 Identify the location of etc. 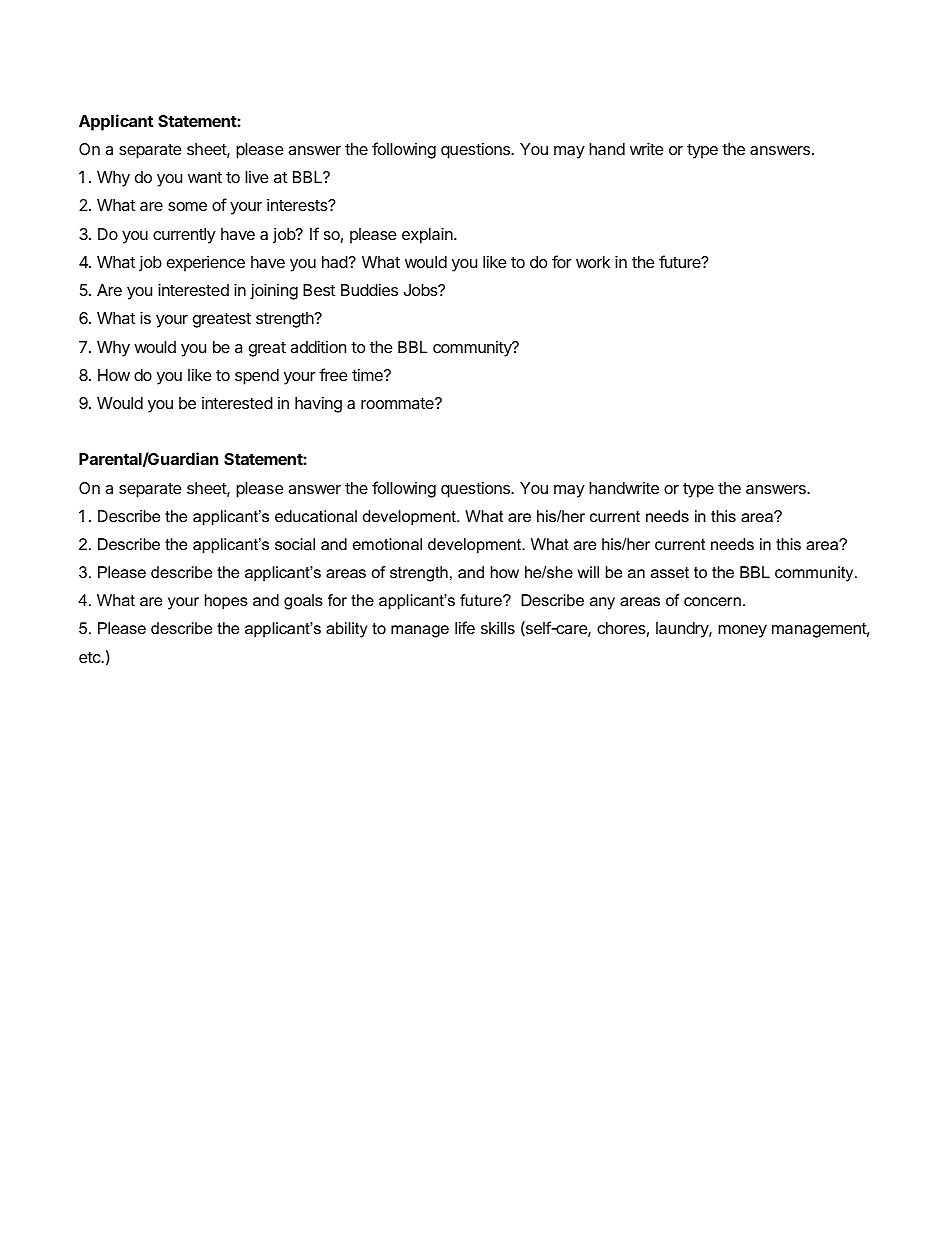
(91, 657).
